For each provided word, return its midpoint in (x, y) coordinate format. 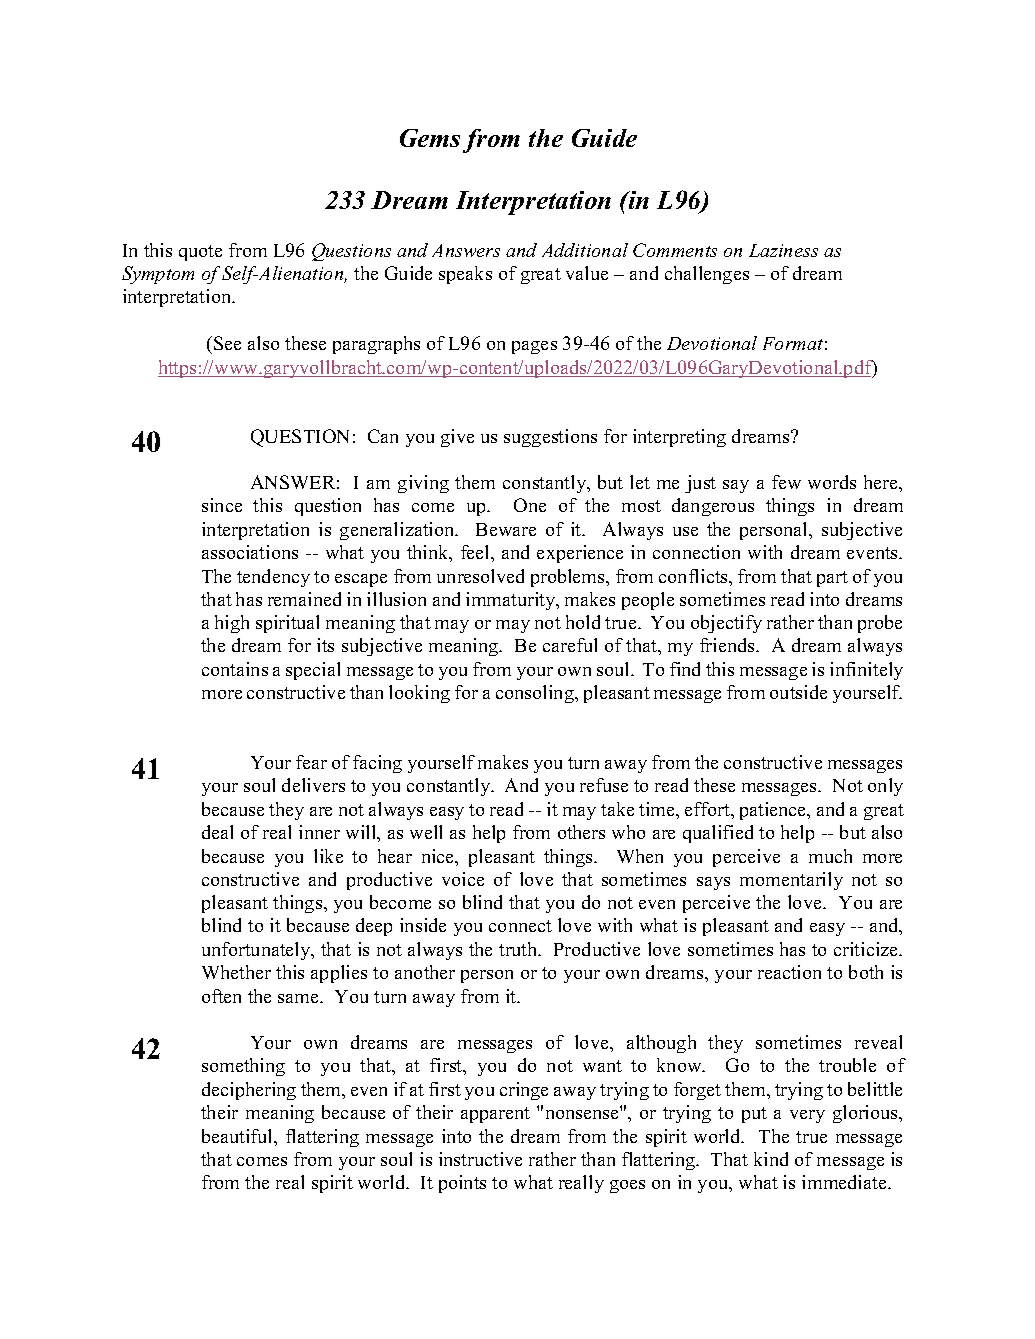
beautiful (238, 1136)
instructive (480, 1159)
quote (200, 253)
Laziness (783, 250)
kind (771, 1159)
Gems (430, 138)
